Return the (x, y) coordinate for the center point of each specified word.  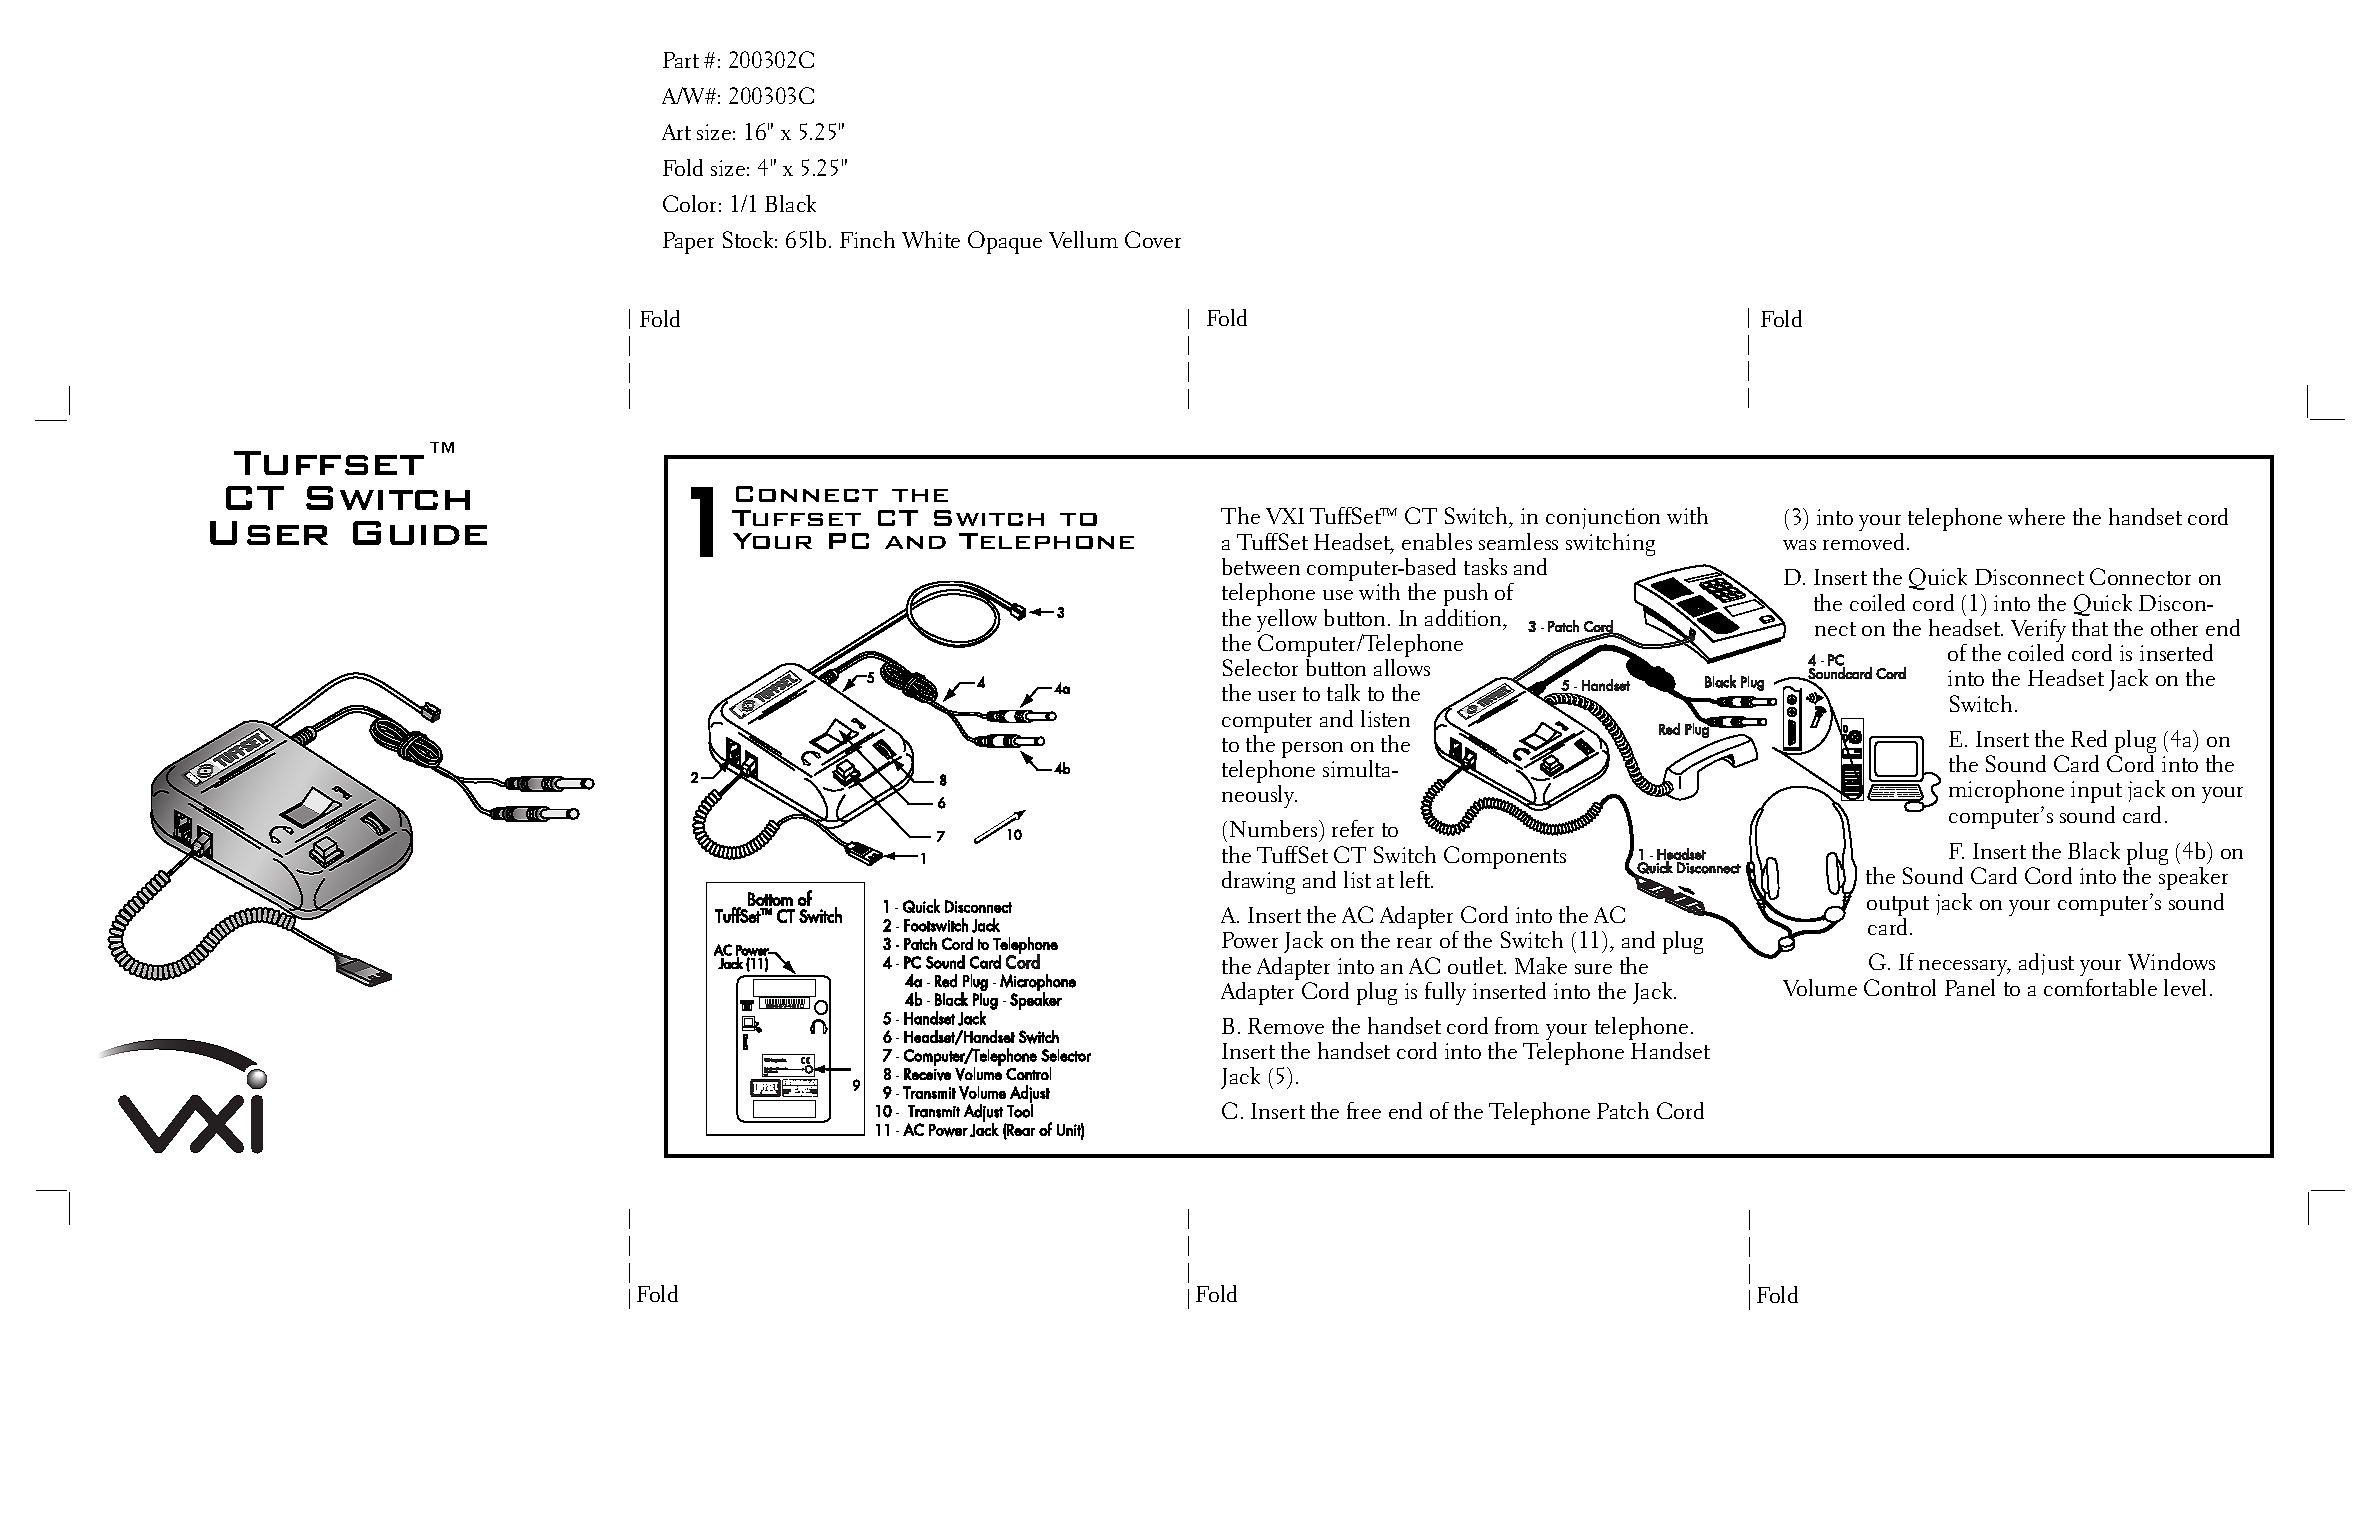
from (1517, 1025)
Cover (1153, 239)
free (1364, 1110)
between (1261, 566)
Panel (1970, 987)
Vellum (1083, 239)
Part (681, 60)
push (1466, 594)
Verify (2038, 632)
